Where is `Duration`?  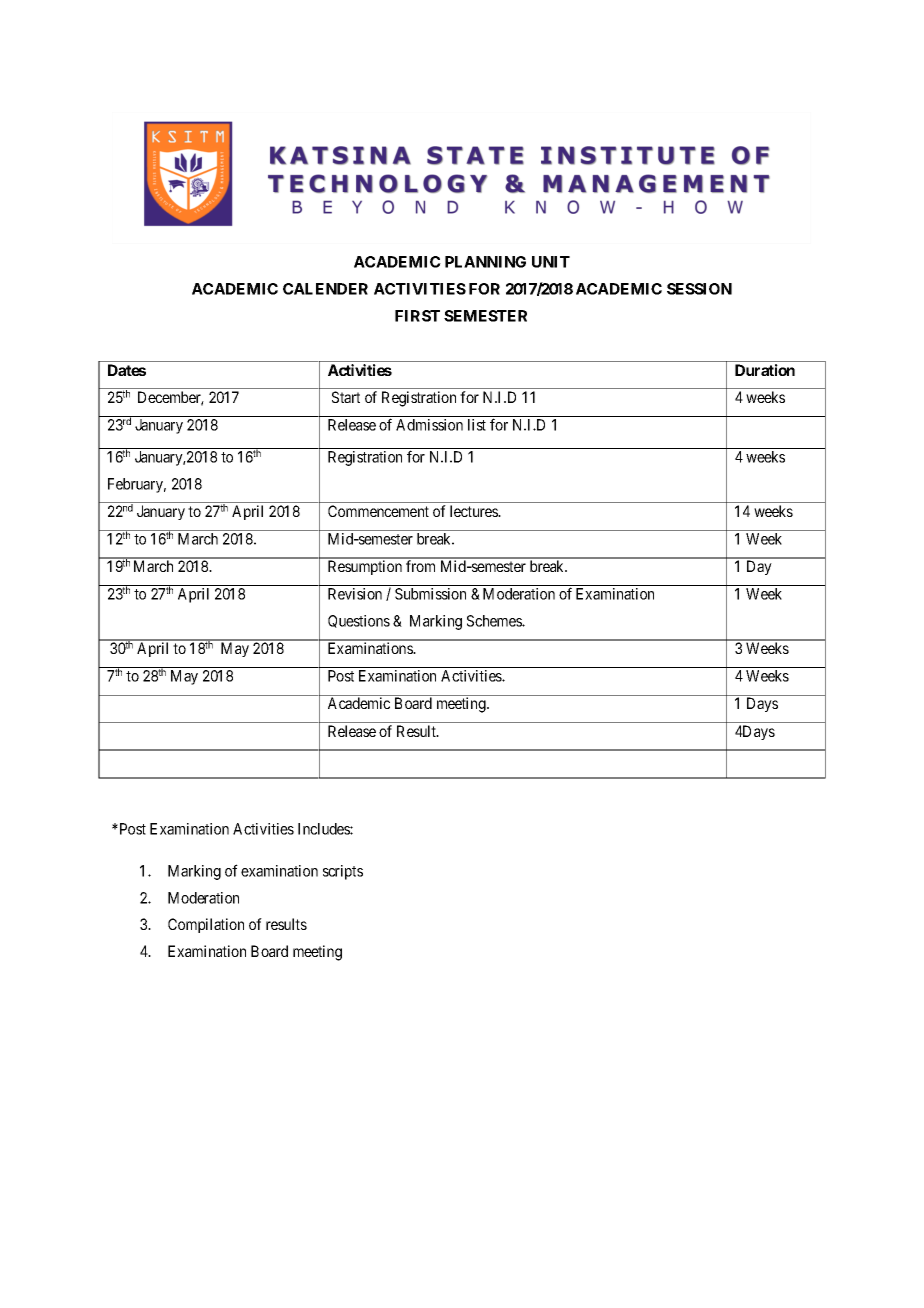
Duration is located at coordinates (765, 370).
